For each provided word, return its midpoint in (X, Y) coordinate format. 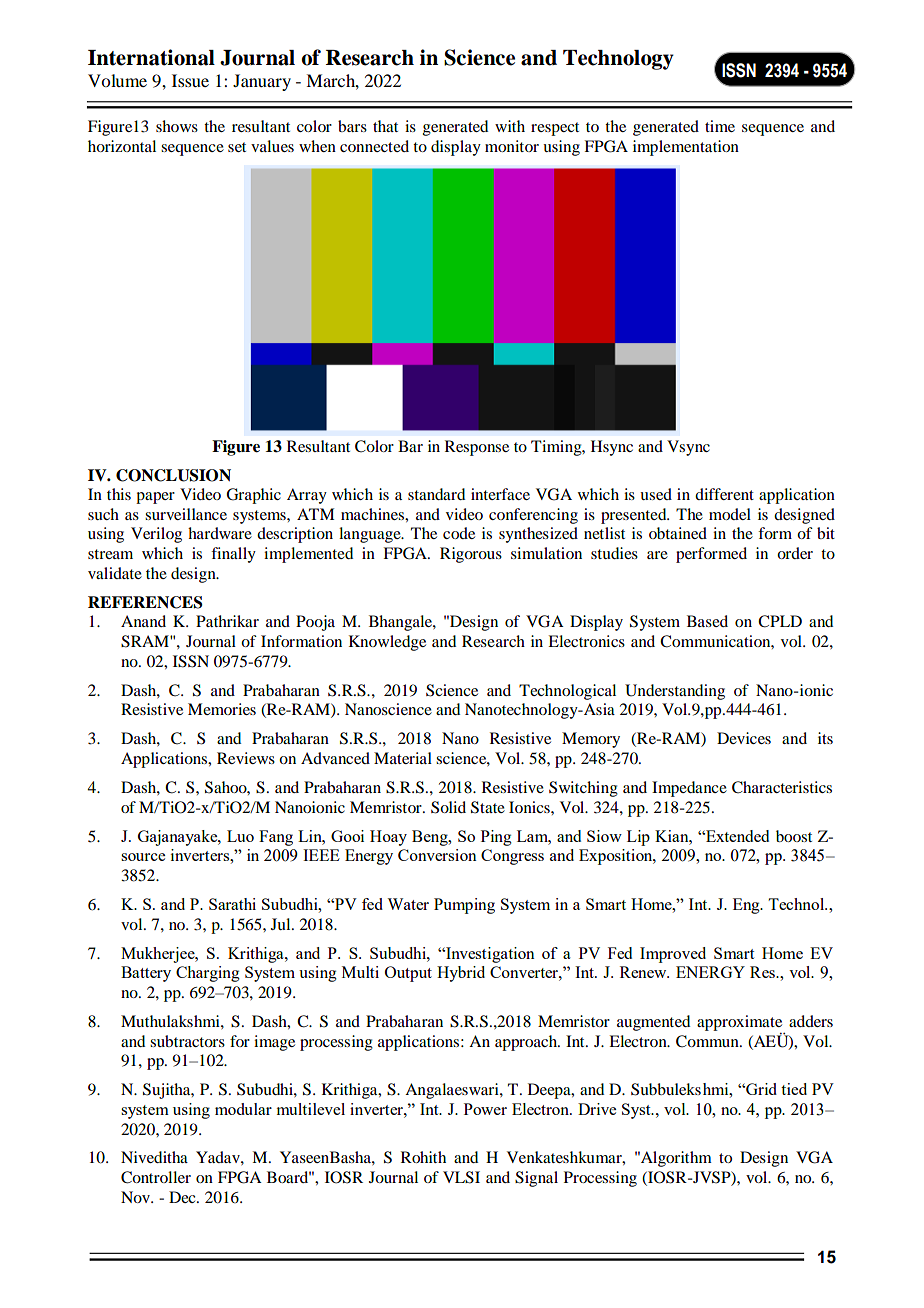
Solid (448, 807)
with (510, 126)
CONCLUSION (173, 475)
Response (477, 448)
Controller (156, 1177)
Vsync (688, 448)
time (720, 126)
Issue (190, 80)
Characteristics (782, 787)
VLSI (461, 1177)
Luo (240, 836)
